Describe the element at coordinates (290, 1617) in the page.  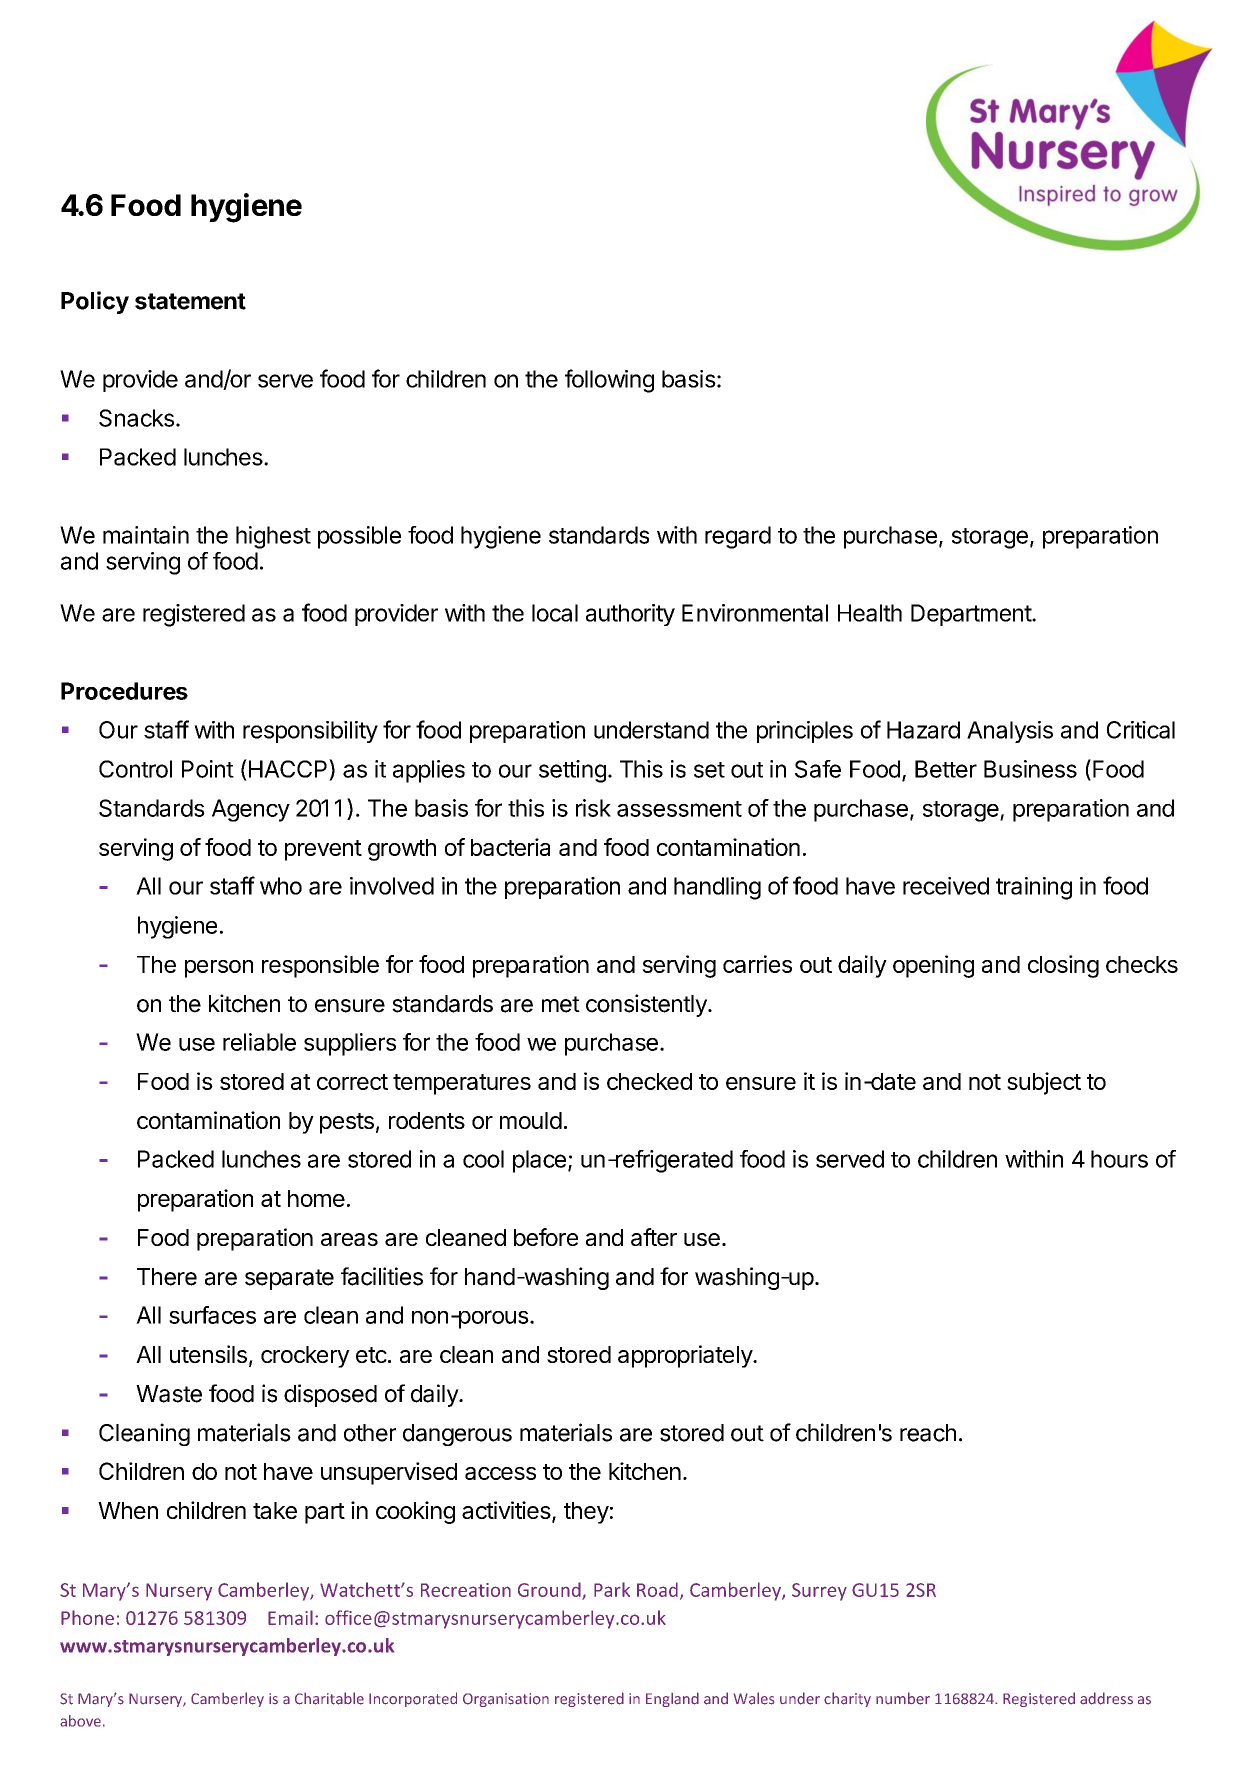
I see `Email` at that location.
